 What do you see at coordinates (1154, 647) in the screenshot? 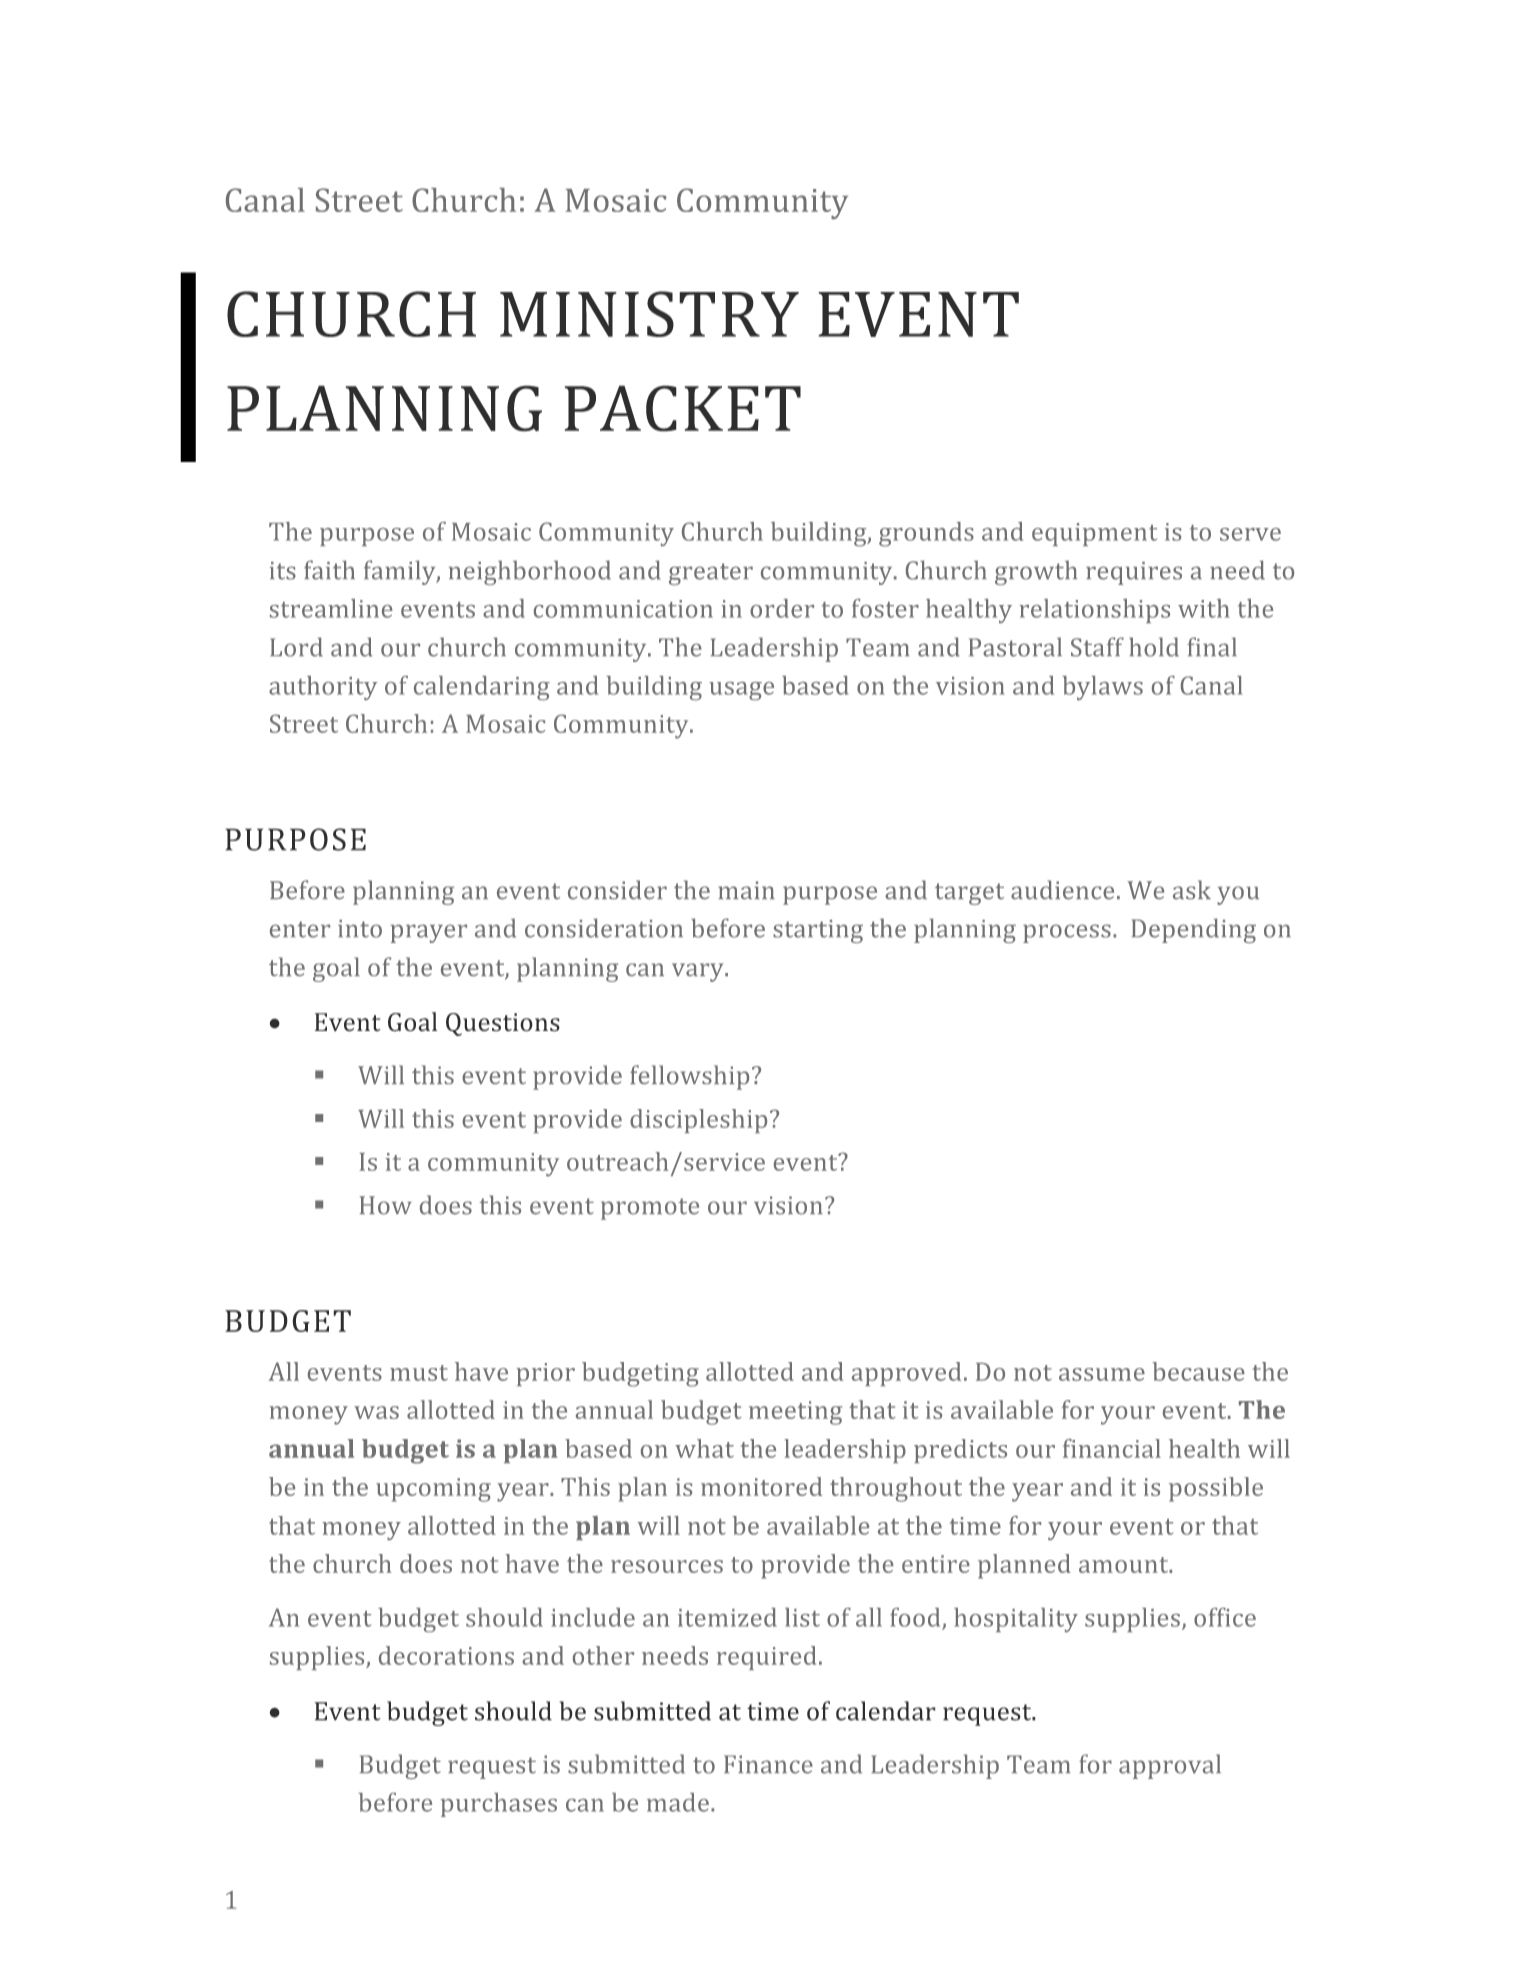
I see `hold` at bounding box center [1154, 647].
